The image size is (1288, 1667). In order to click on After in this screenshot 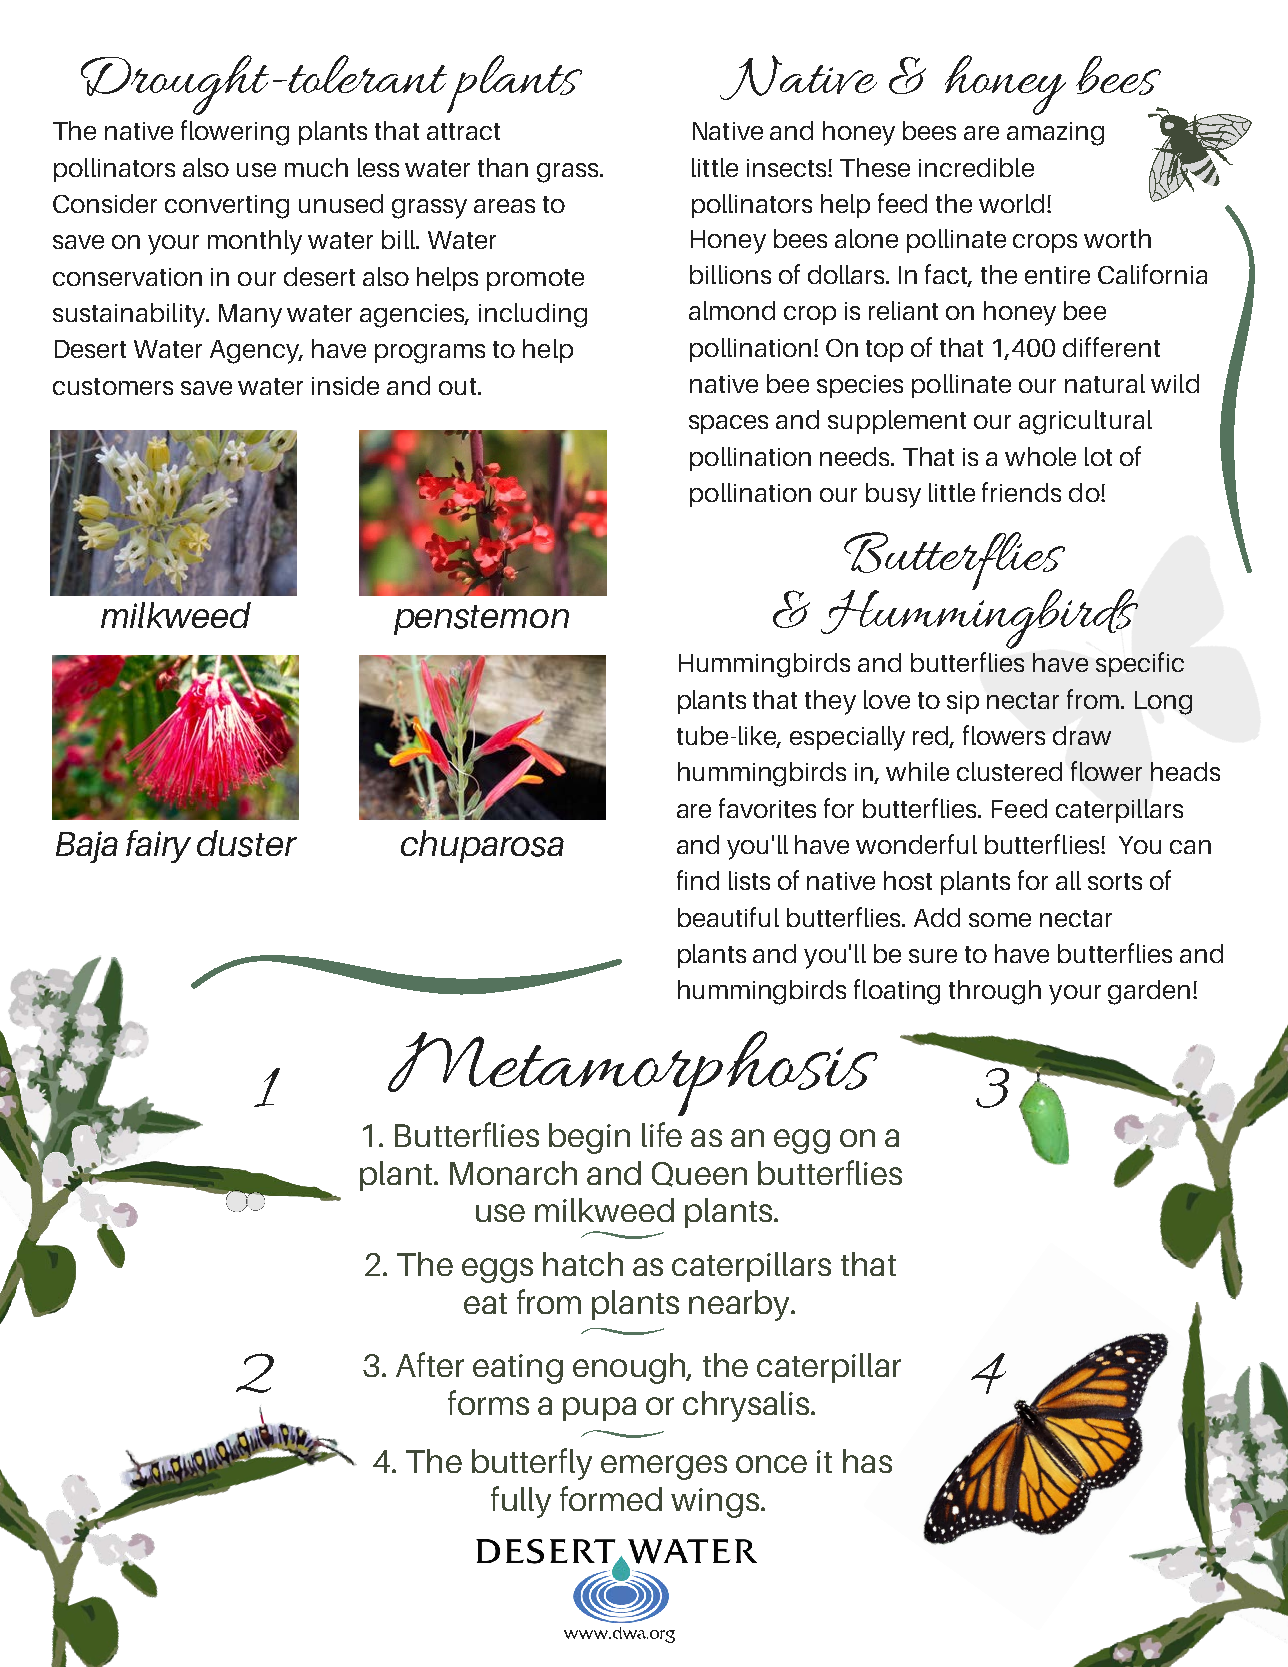, I will do `click(430, 1364)`.
